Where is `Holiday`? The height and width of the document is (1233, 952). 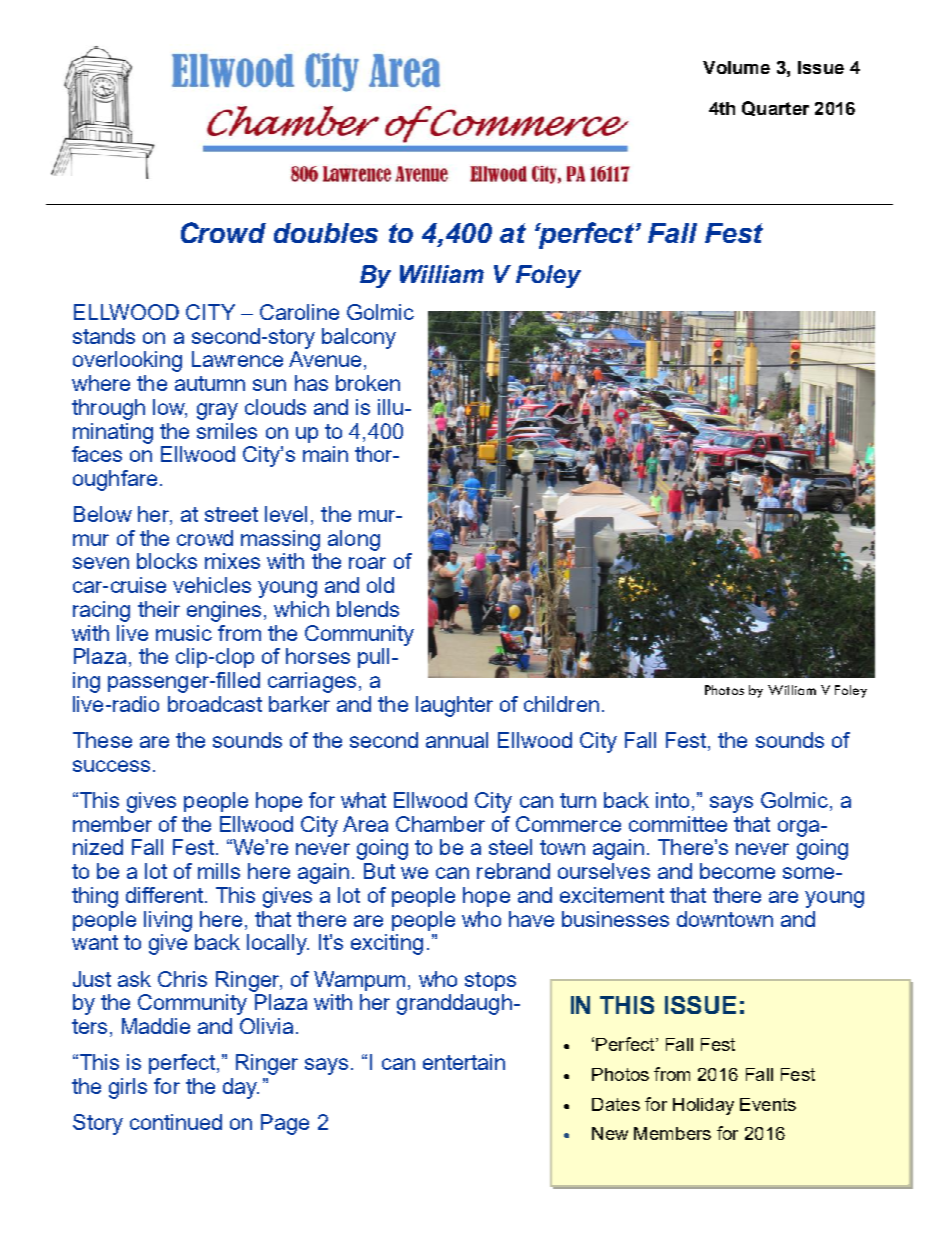
Holiday is located at coordinates (703, 1106).
